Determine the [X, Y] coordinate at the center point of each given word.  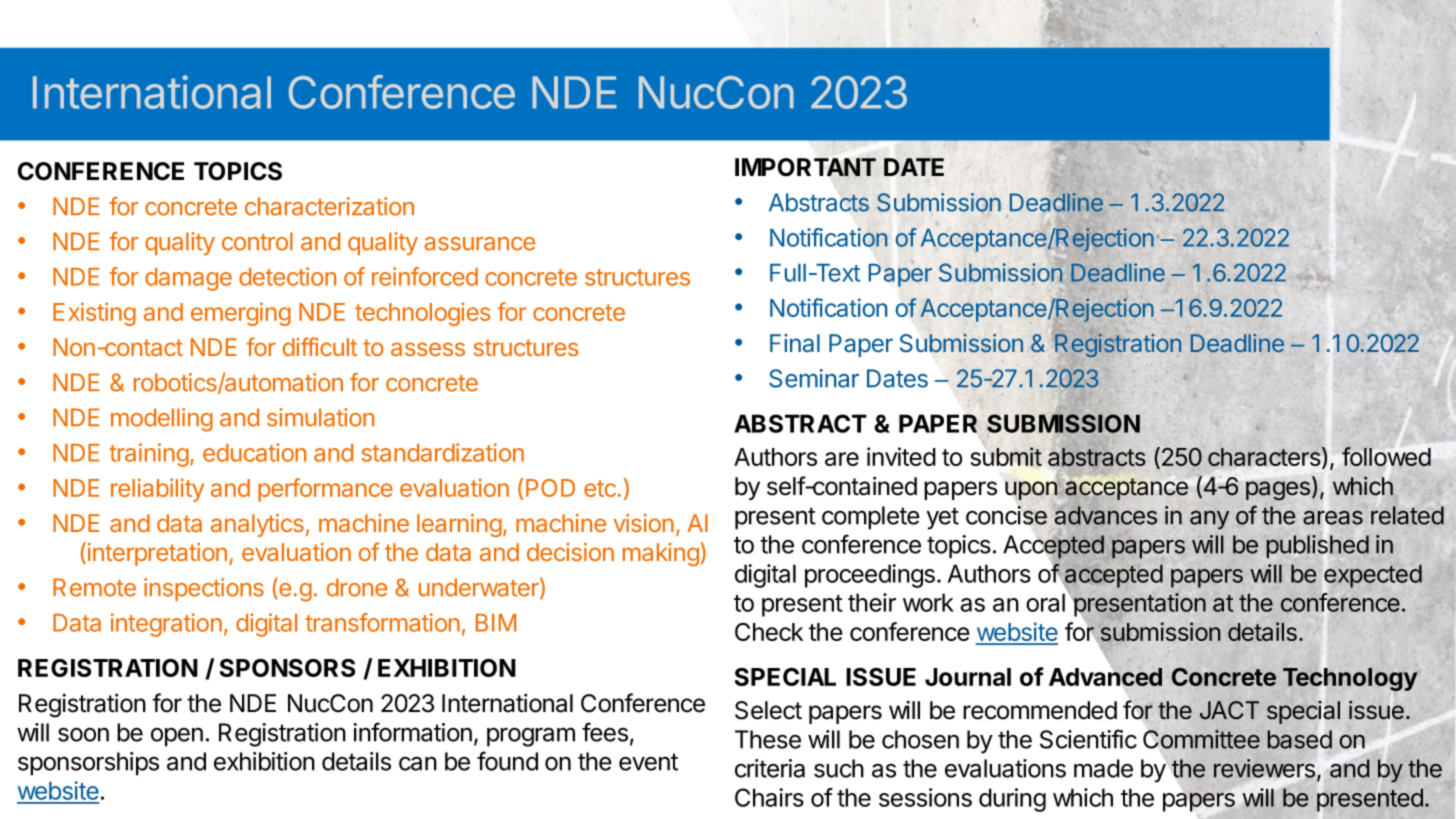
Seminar [814, 378]
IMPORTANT [805, 168]
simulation [320, 417]
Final [795, 343]
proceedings [870, 576]
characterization [329, 206]
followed [1386, 456]
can [418, 763]
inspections [204, 589]
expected [1373, 576]
